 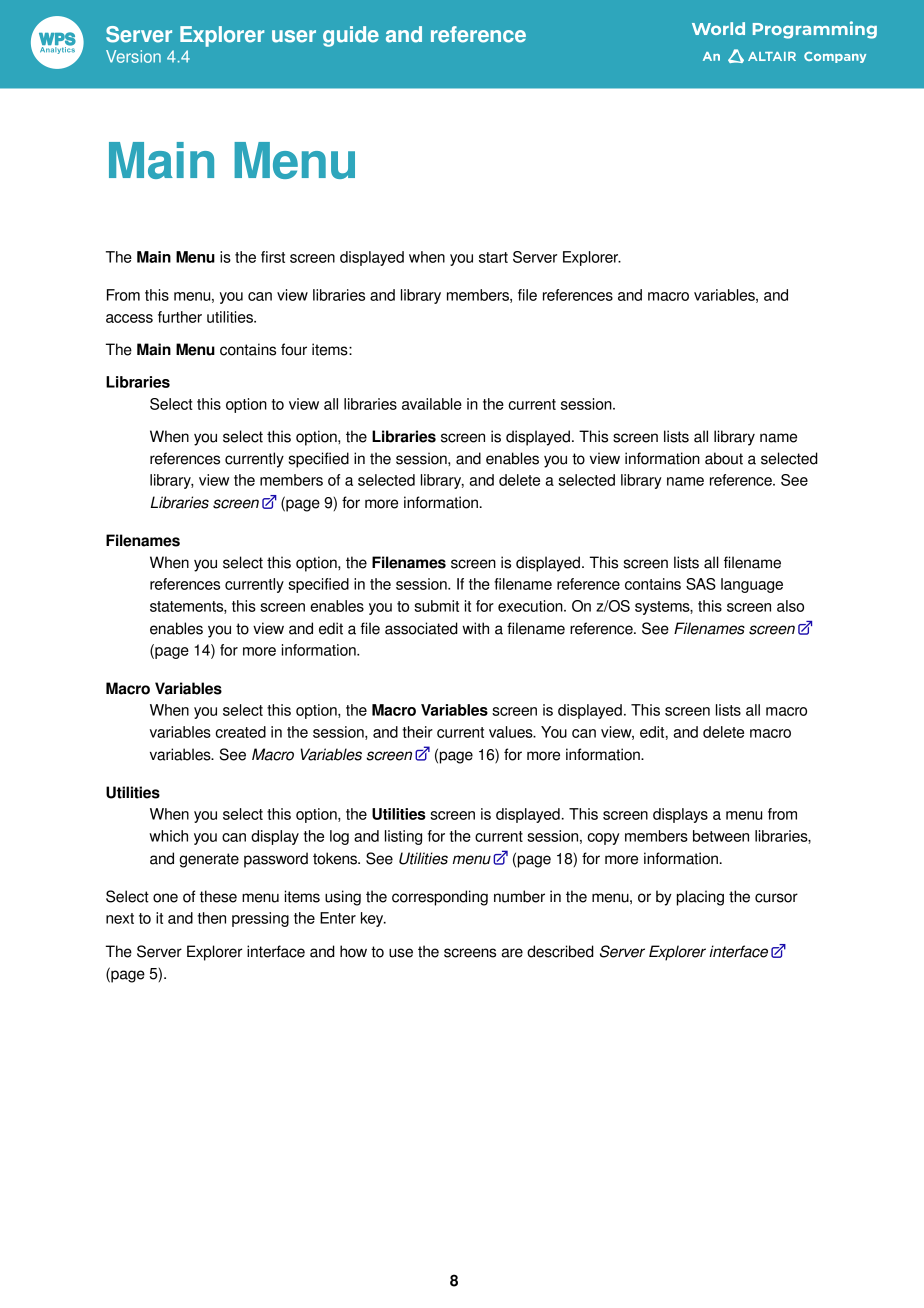 What do you see at coordinates (133, 56) in the screenshot?
I see `Version` at bounding box center [133, 56].
